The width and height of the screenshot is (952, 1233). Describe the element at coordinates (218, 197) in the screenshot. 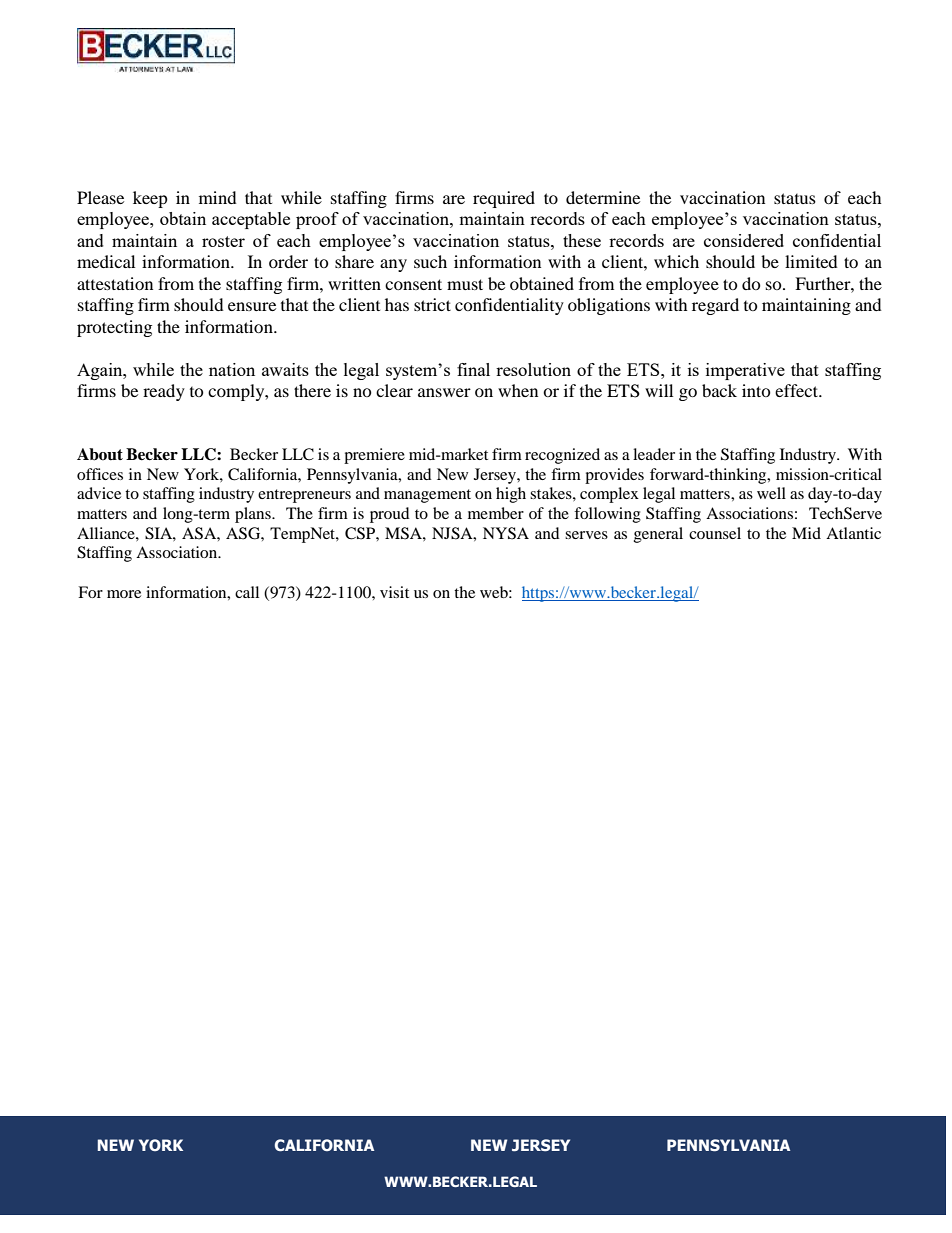

I see `mind` at that location.
